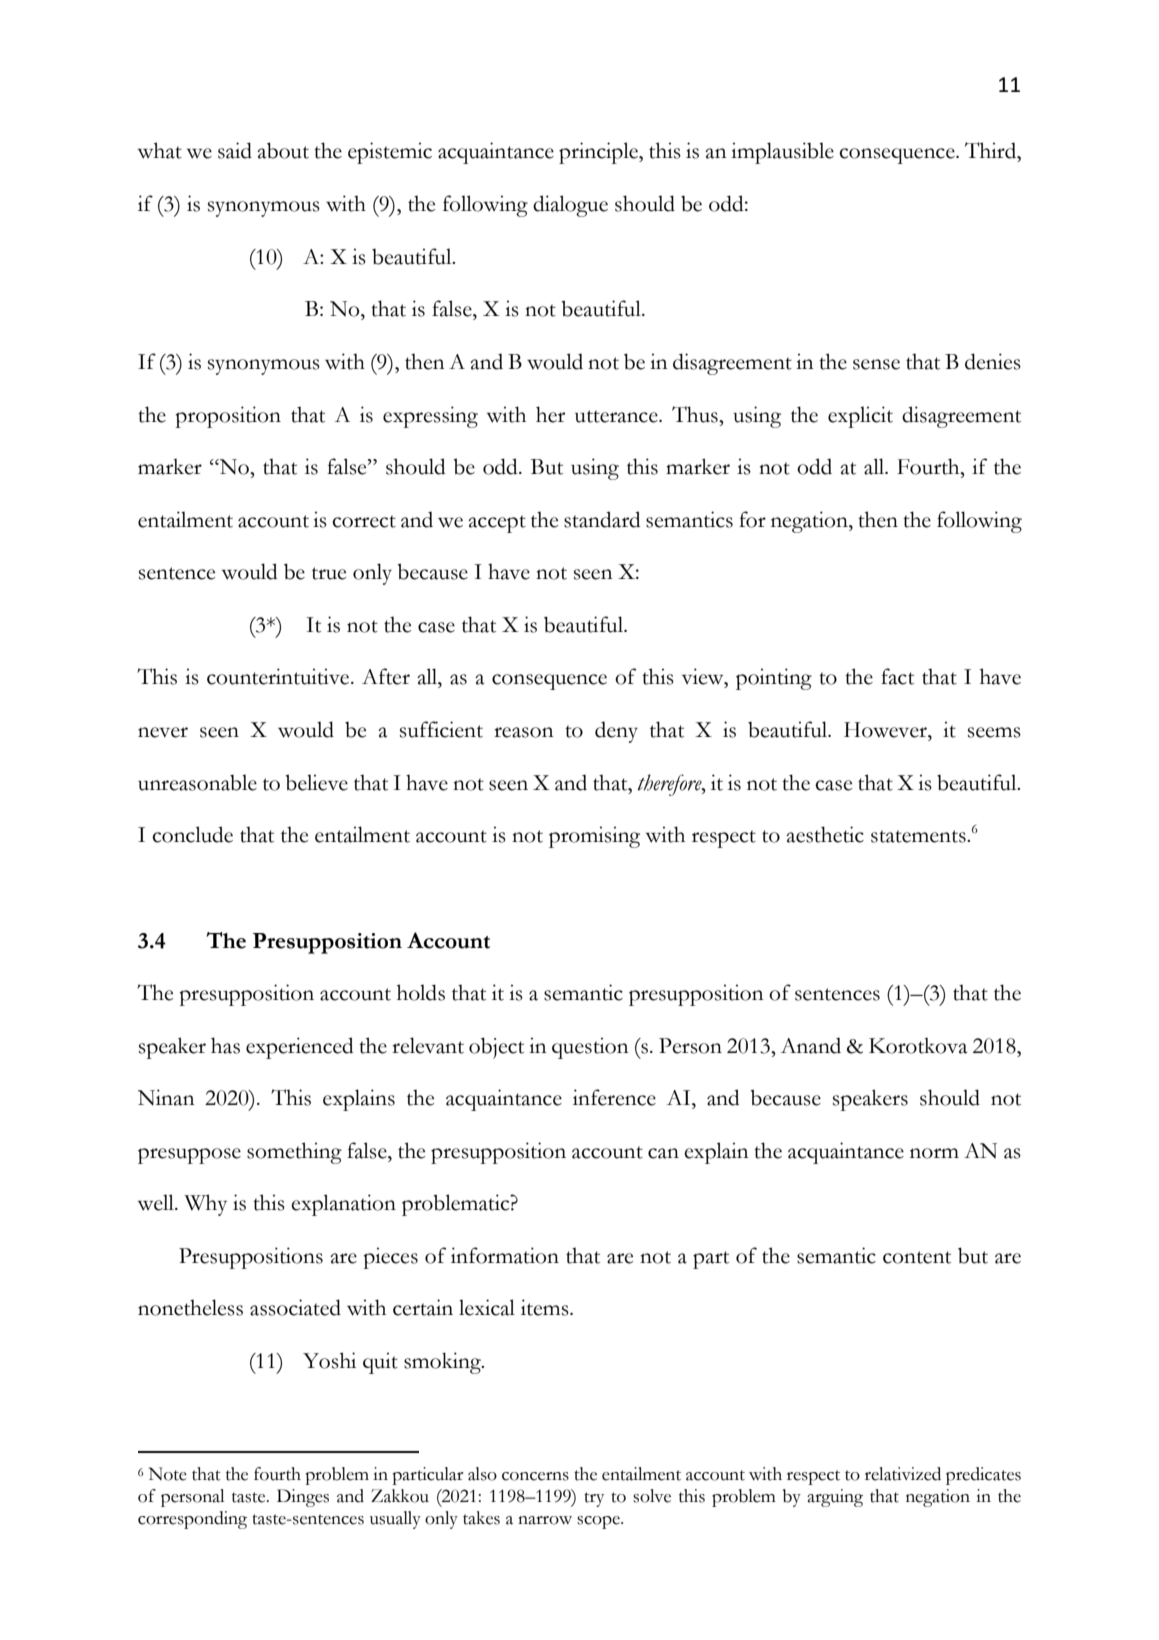 The width and height of the image is (1159, 1640). Describe the element at coordinates (192, 1520) in the image. I see `corresponding` at that location.
